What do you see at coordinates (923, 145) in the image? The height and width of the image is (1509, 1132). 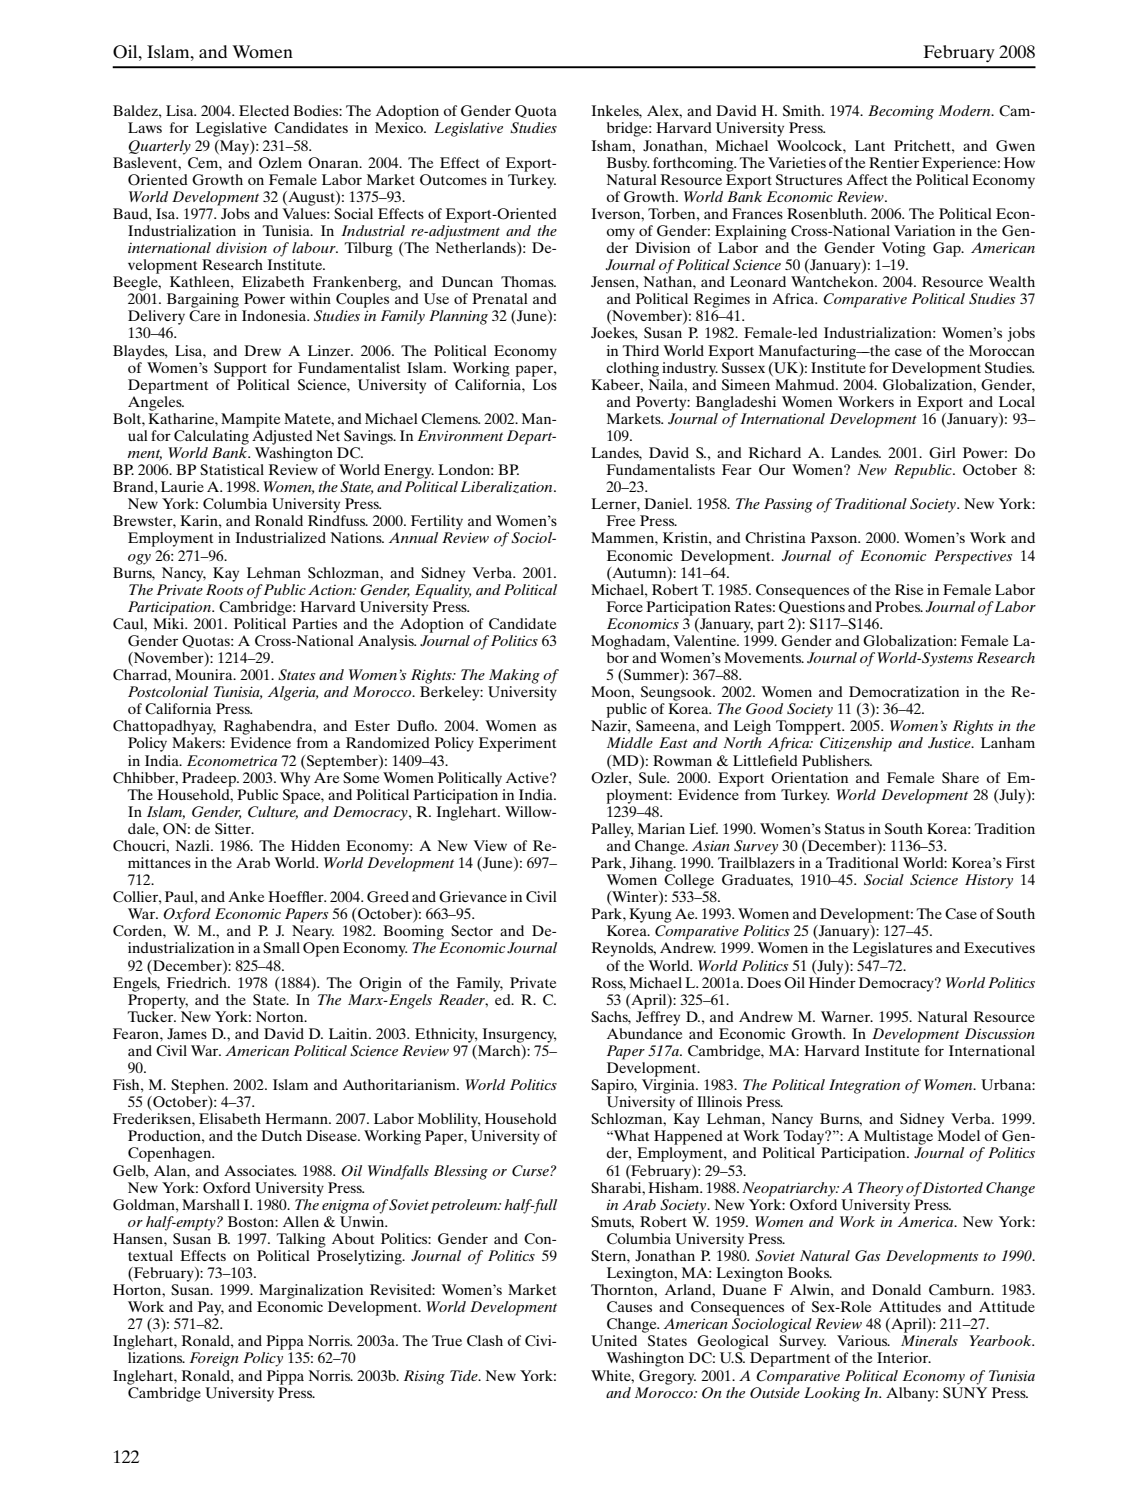 I see `Pritchett` at bounding box center [923, 145].
